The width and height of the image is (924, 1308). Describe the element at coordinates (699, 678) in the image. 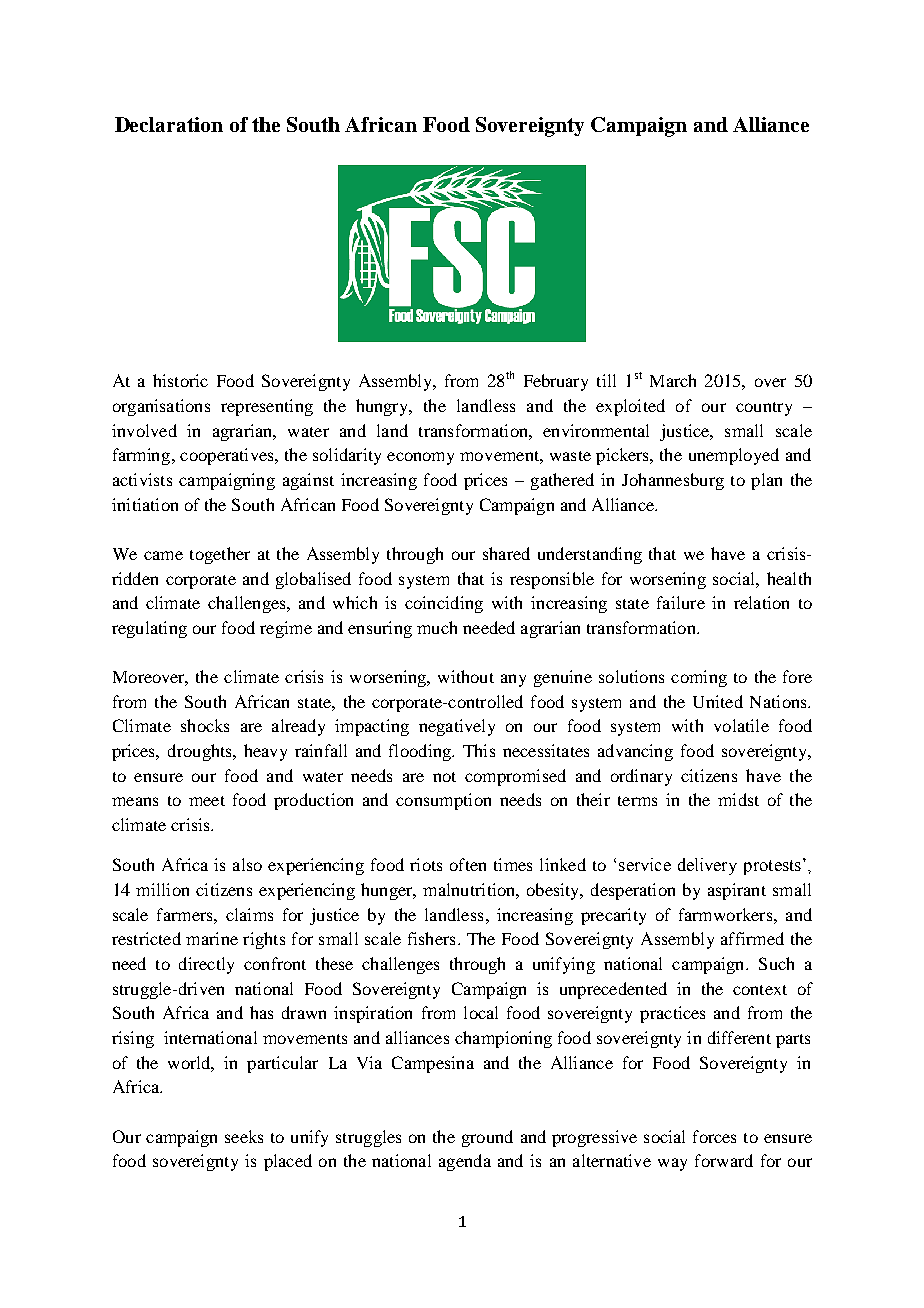

I see `coming` at that location.
